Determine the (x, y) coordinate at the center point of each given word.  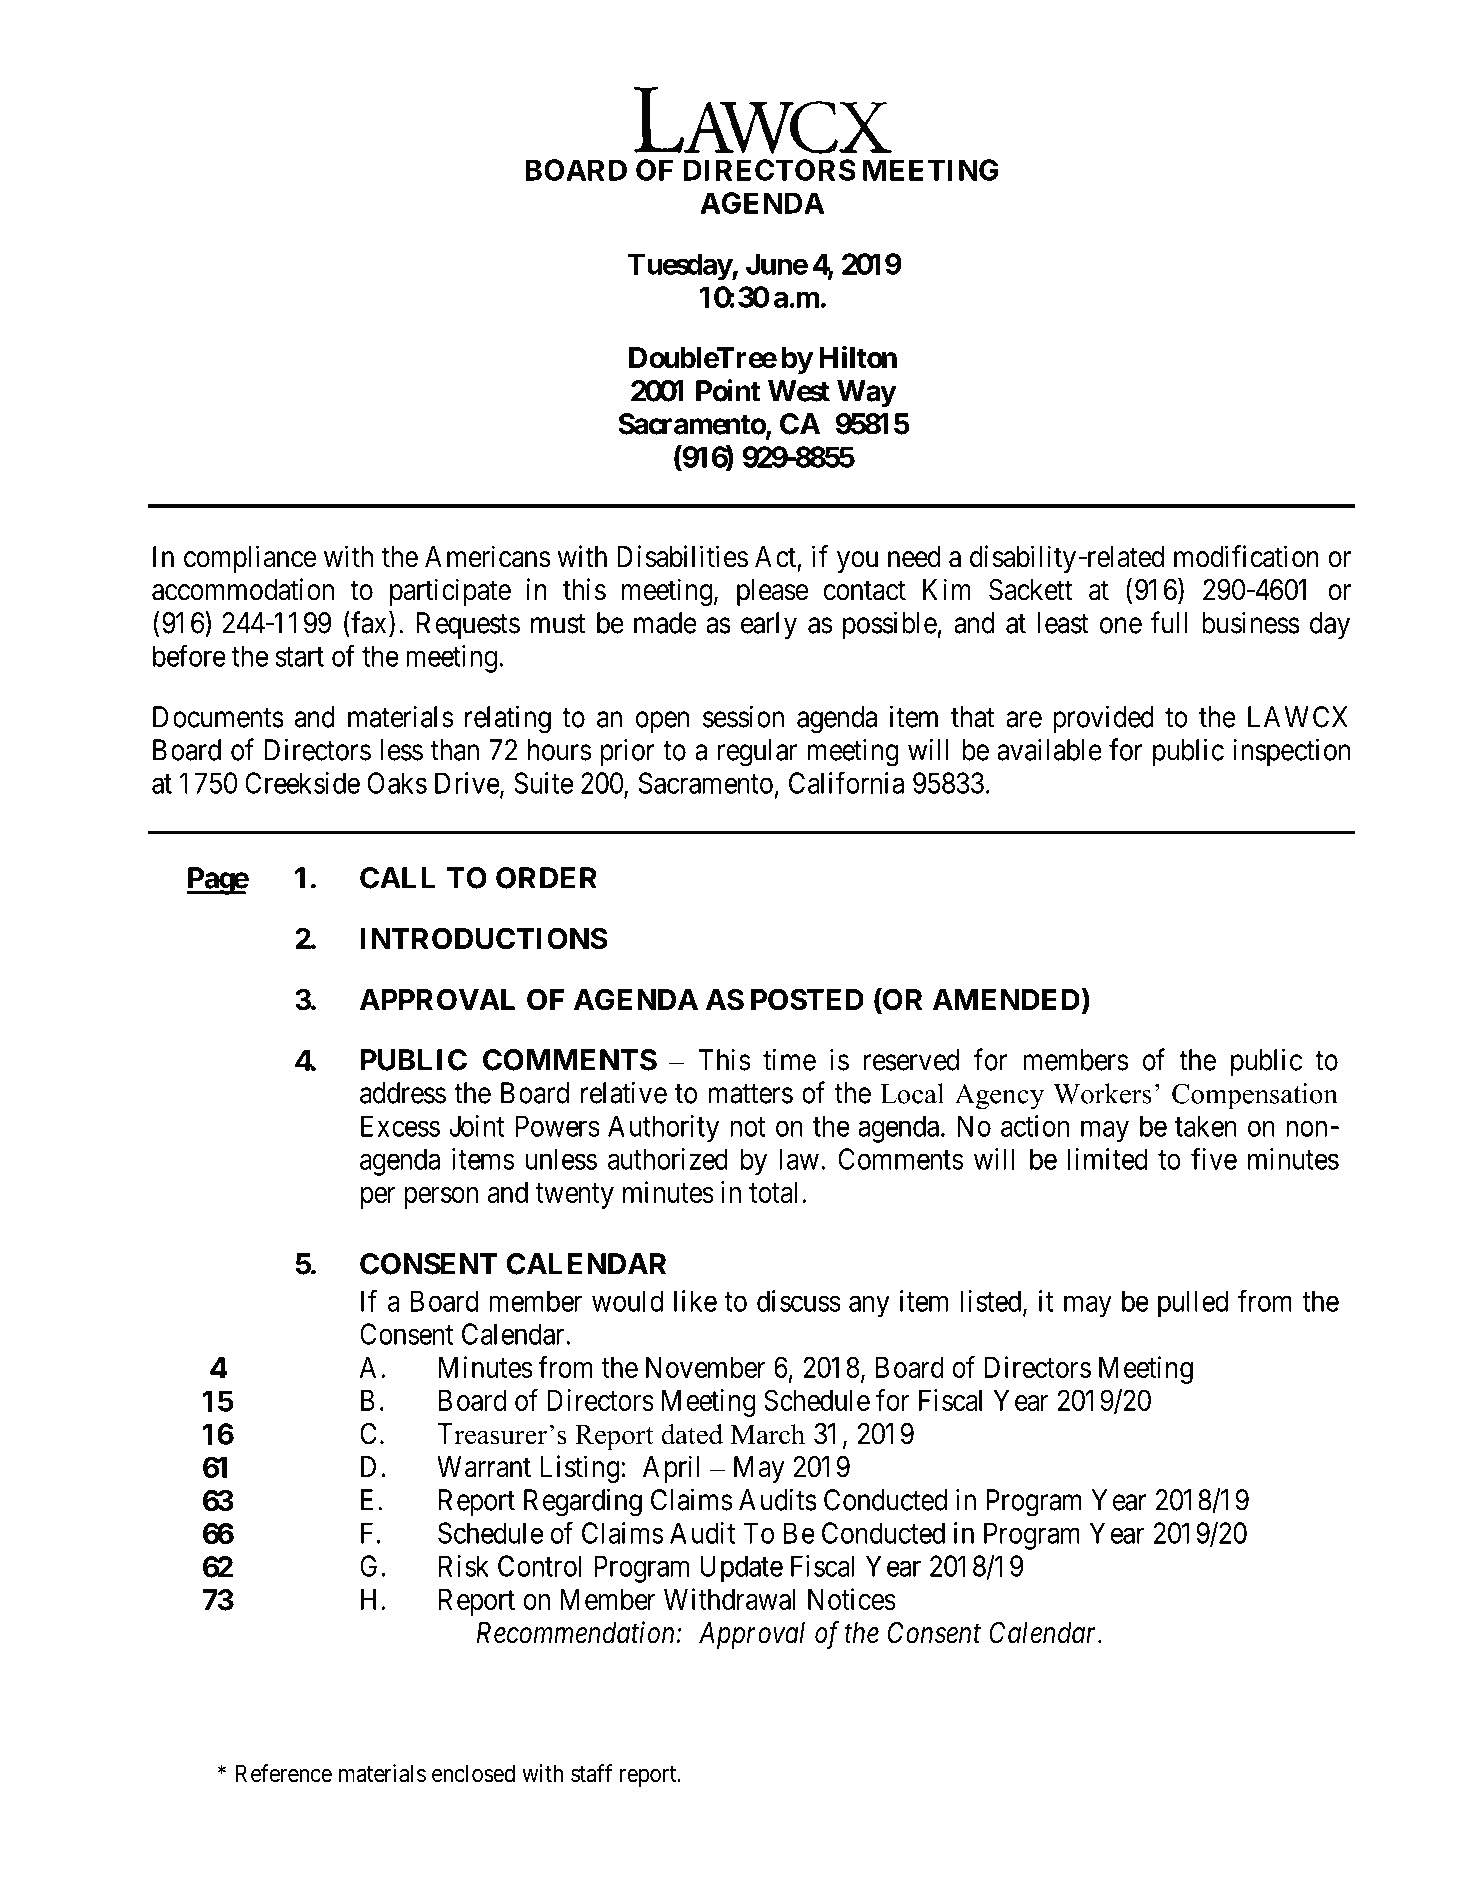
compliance (250, 559)
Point (728, 390)
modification (1246, 556)
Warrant (484, 1467)
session (743, 716)
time (789, 1059)
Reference (284, 1773)
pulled (1193, 1304)
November (706, 1367)
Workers (1102, 1093)
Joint (476, 1126)
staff (591, 1773)
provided (1103, 719)
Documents (218, 717)
